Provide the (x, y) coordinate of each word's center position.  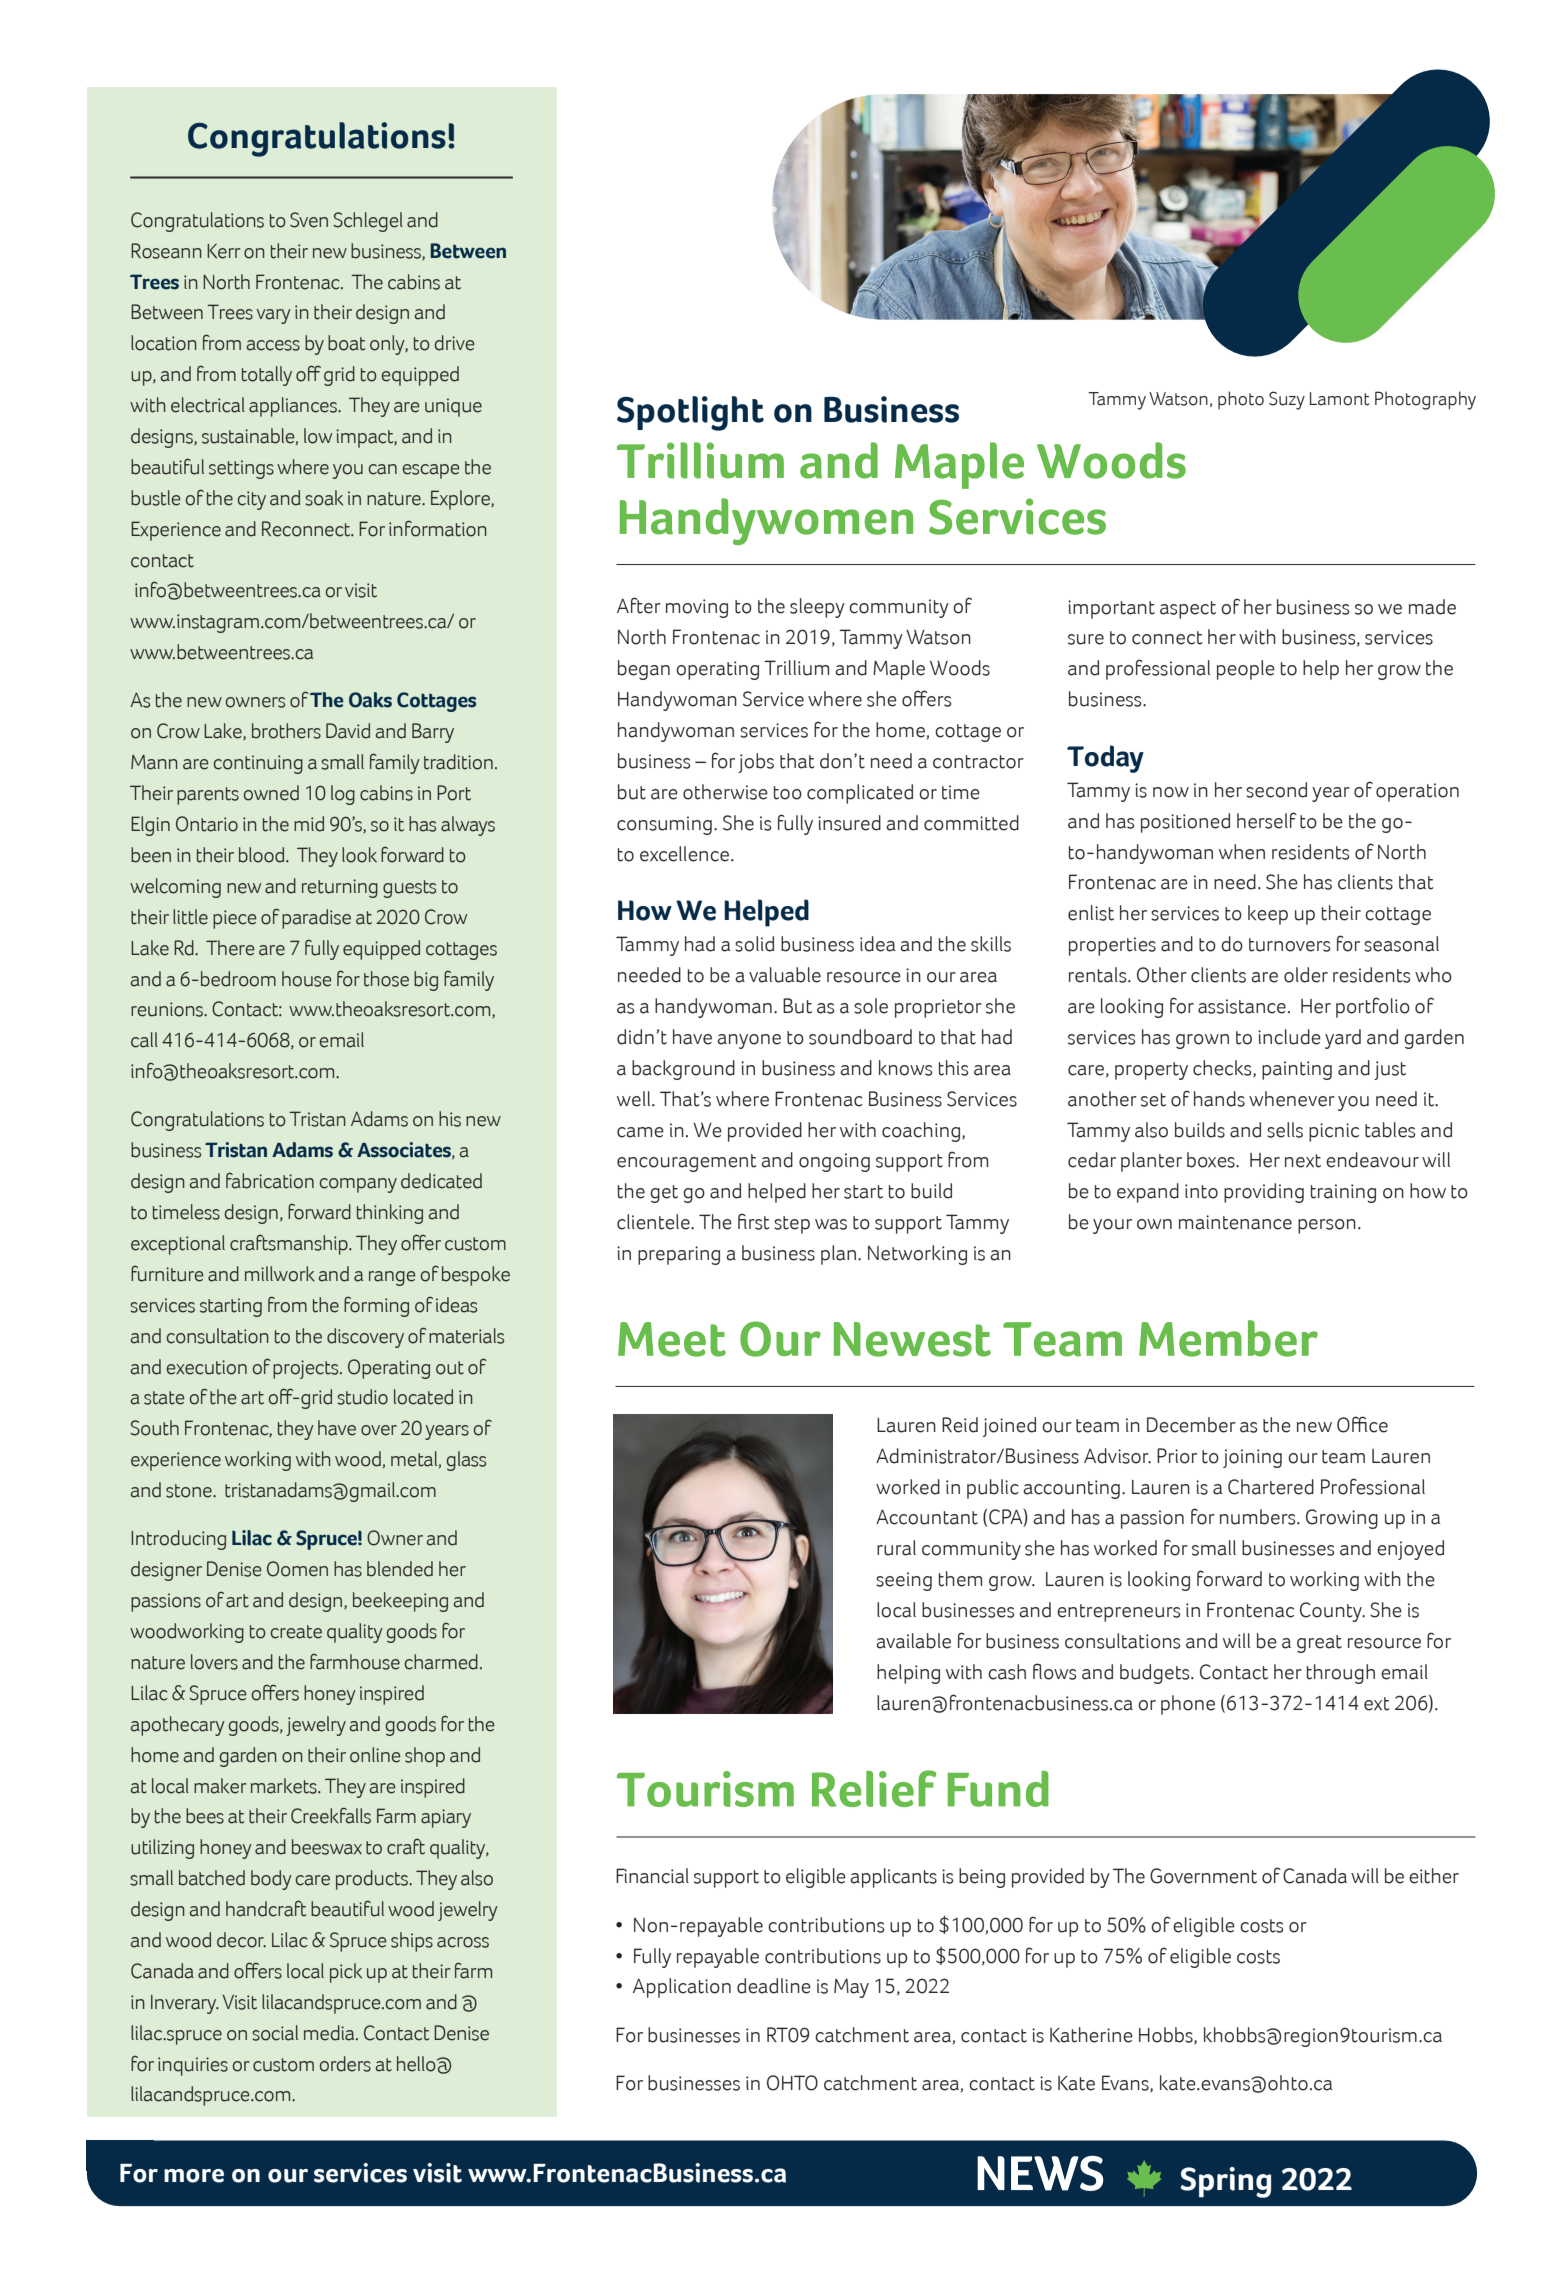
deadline (774, 1986)
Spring (1225, 2182)
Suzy (1287, 400)
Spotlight (690, 413)
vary (273, 316)
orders (345, 2064)
